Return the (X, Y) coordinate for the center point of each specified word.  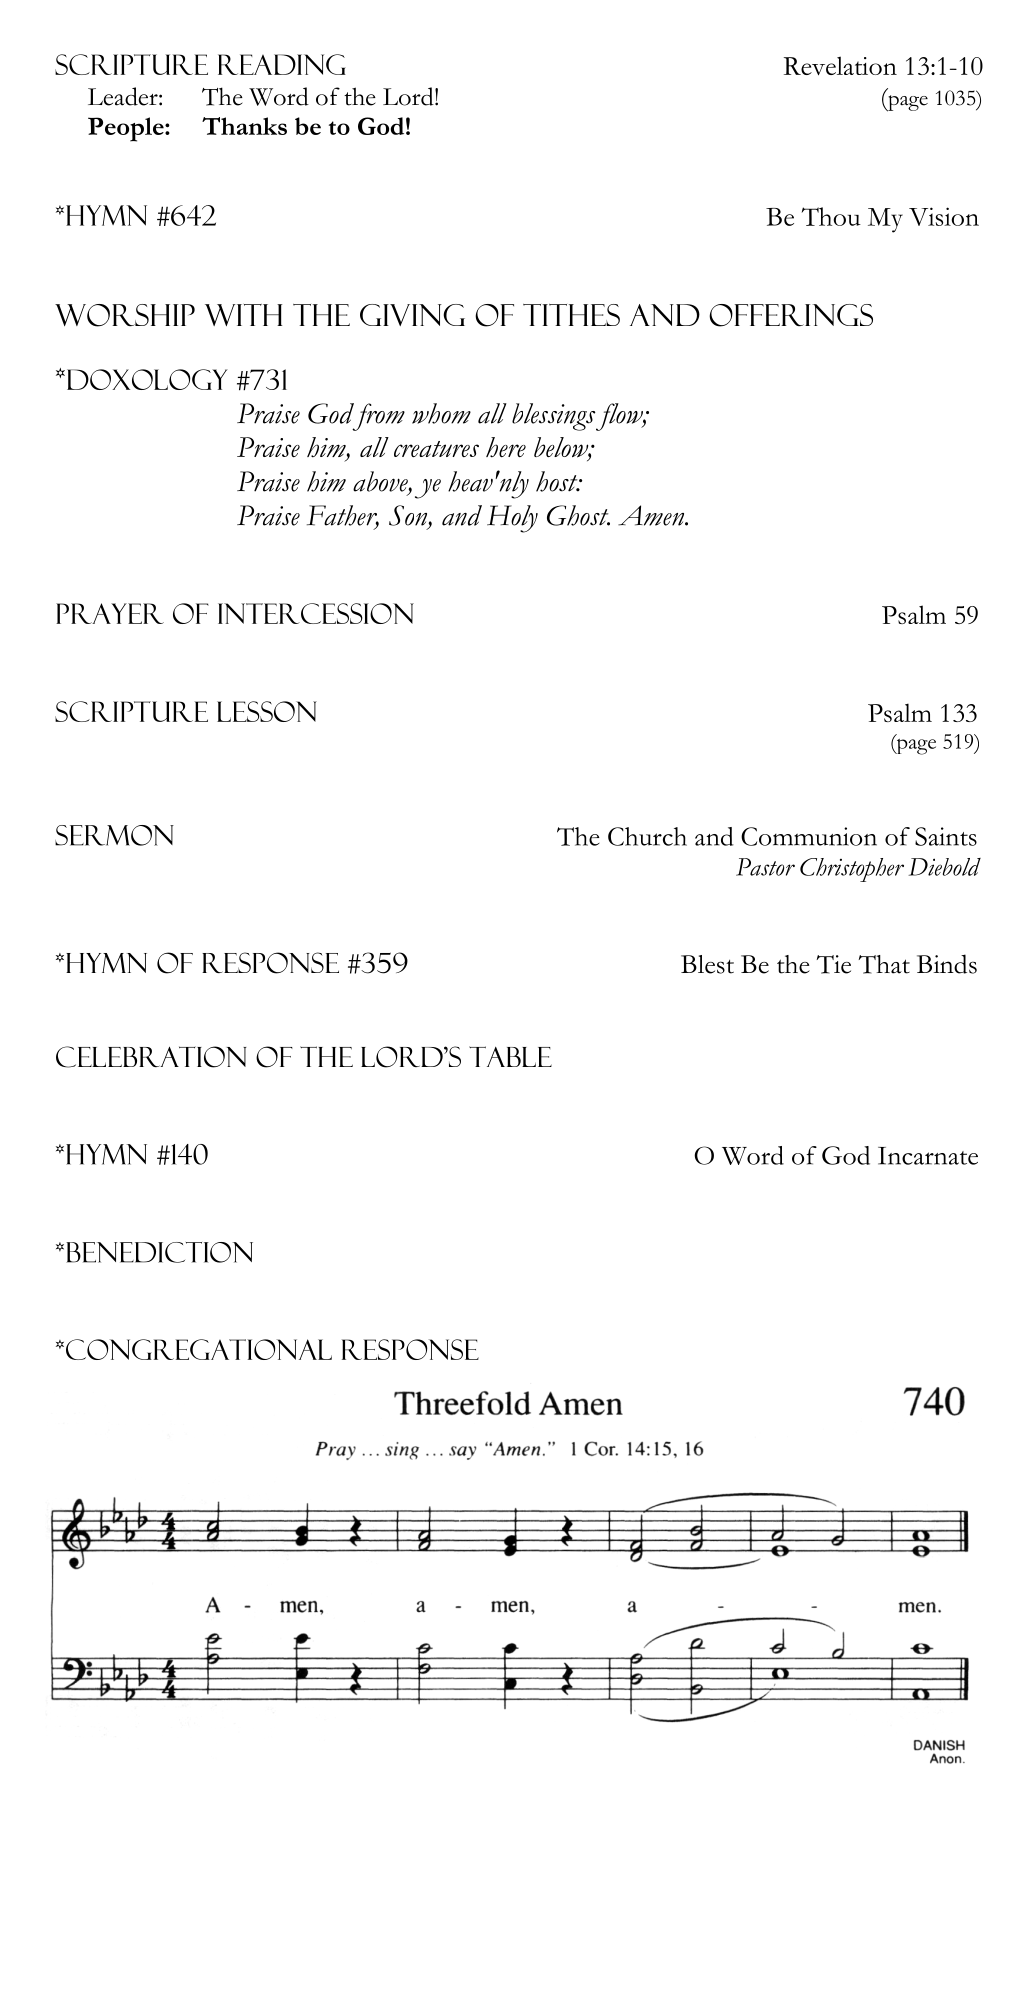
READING (282, 64)
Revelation (840, 65)
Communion (809, 836)
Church (647, 836)
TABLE (510, 1056)
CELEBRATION (151, 1057)
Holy (512, 519)
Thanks (244, 126)
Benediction (159, 1252)
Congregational (199, 1349)
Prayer (110, 613)
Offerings (791, 315)
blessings (554, 417)
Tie (833, 964)
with (243, 315)
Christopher (852, 870)
